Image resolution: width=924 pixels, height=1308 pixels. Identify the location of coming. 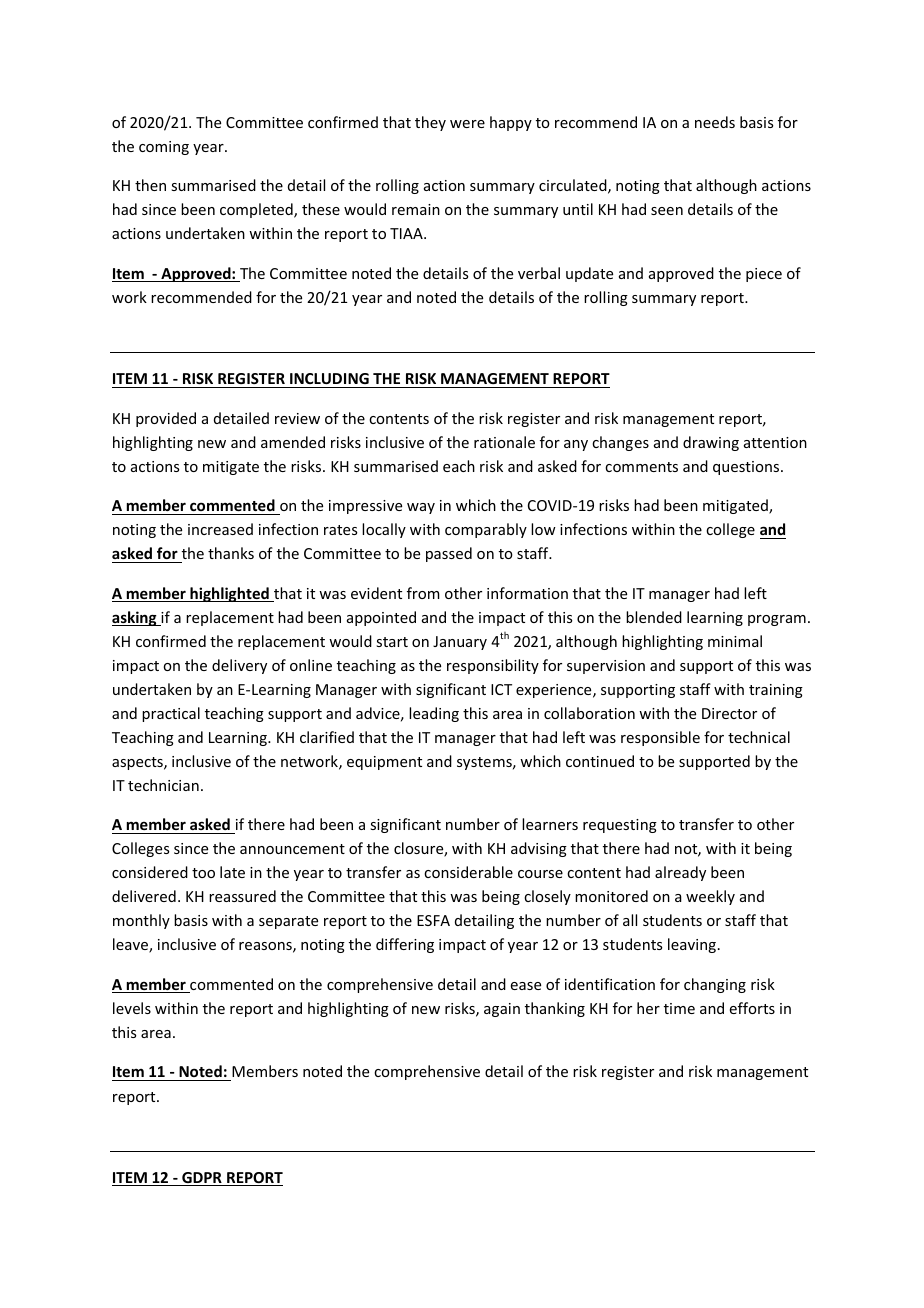
(164, 148).
